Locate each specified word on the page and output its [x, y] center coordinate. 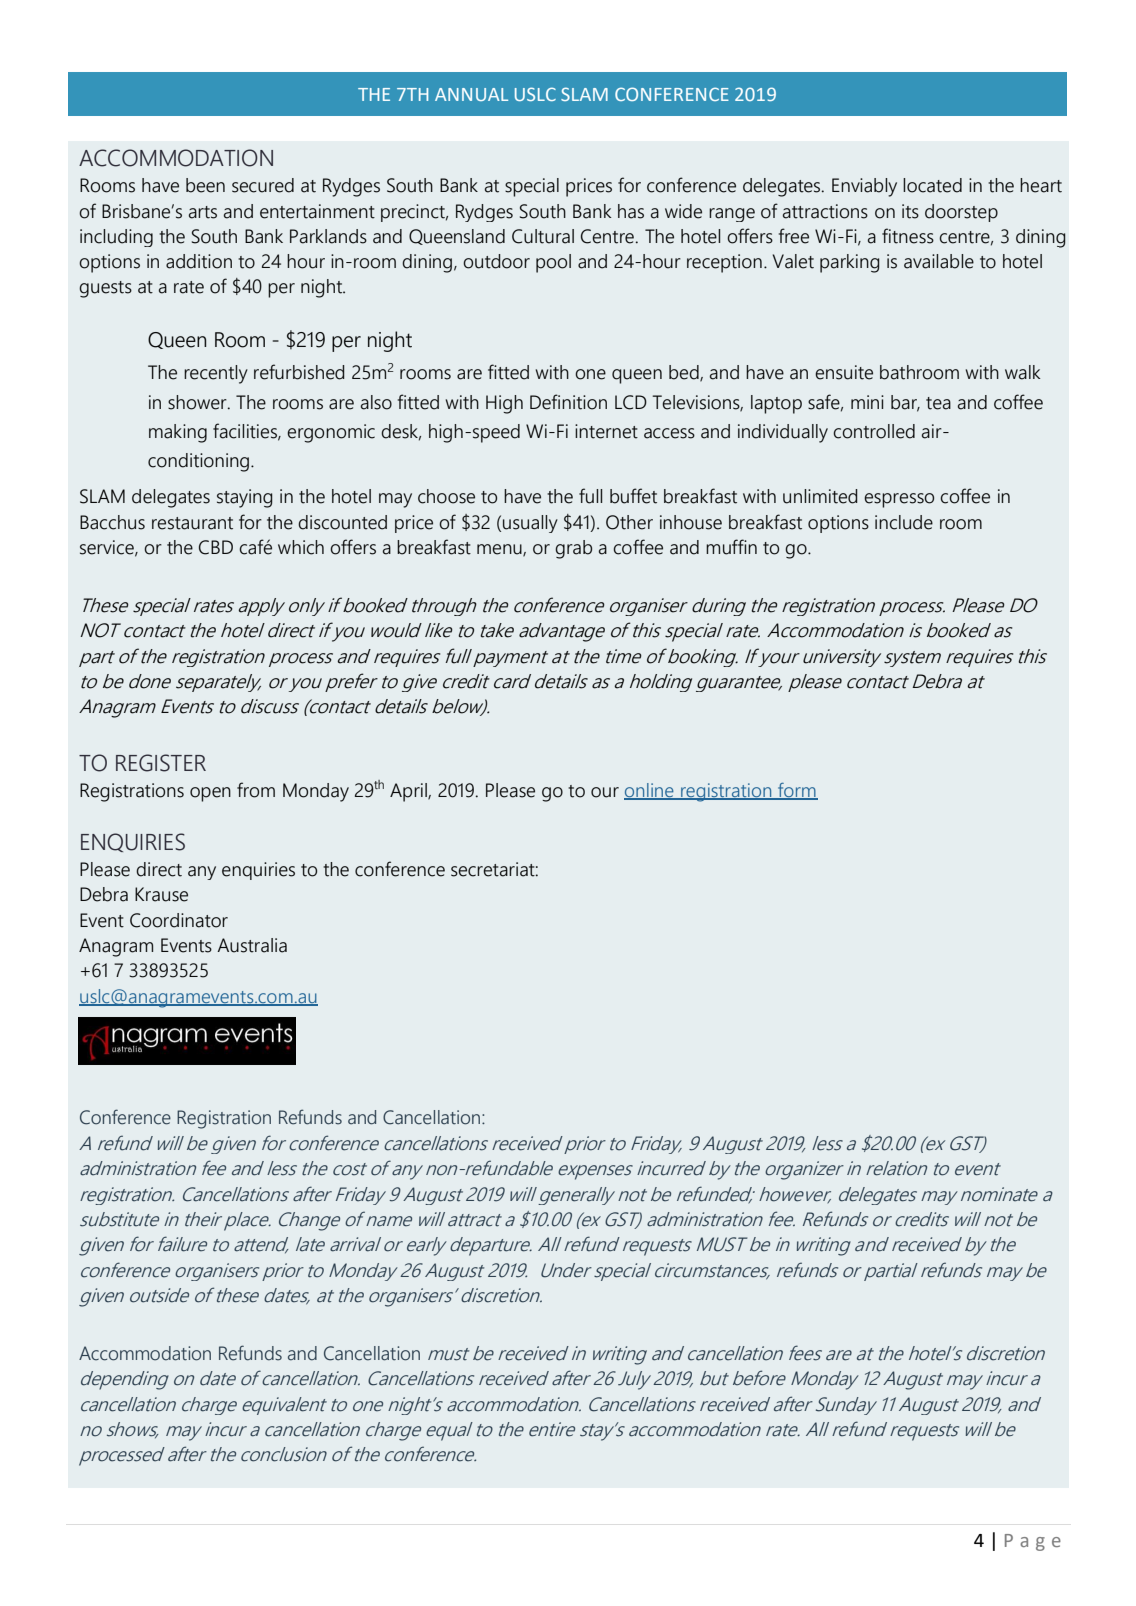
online [650, 791]
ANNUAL [471, 94]
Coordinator [179, 920]
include [904, 522]
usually [530, 524]
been [205, 185]
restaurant [192, 523]
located [932, 185]
